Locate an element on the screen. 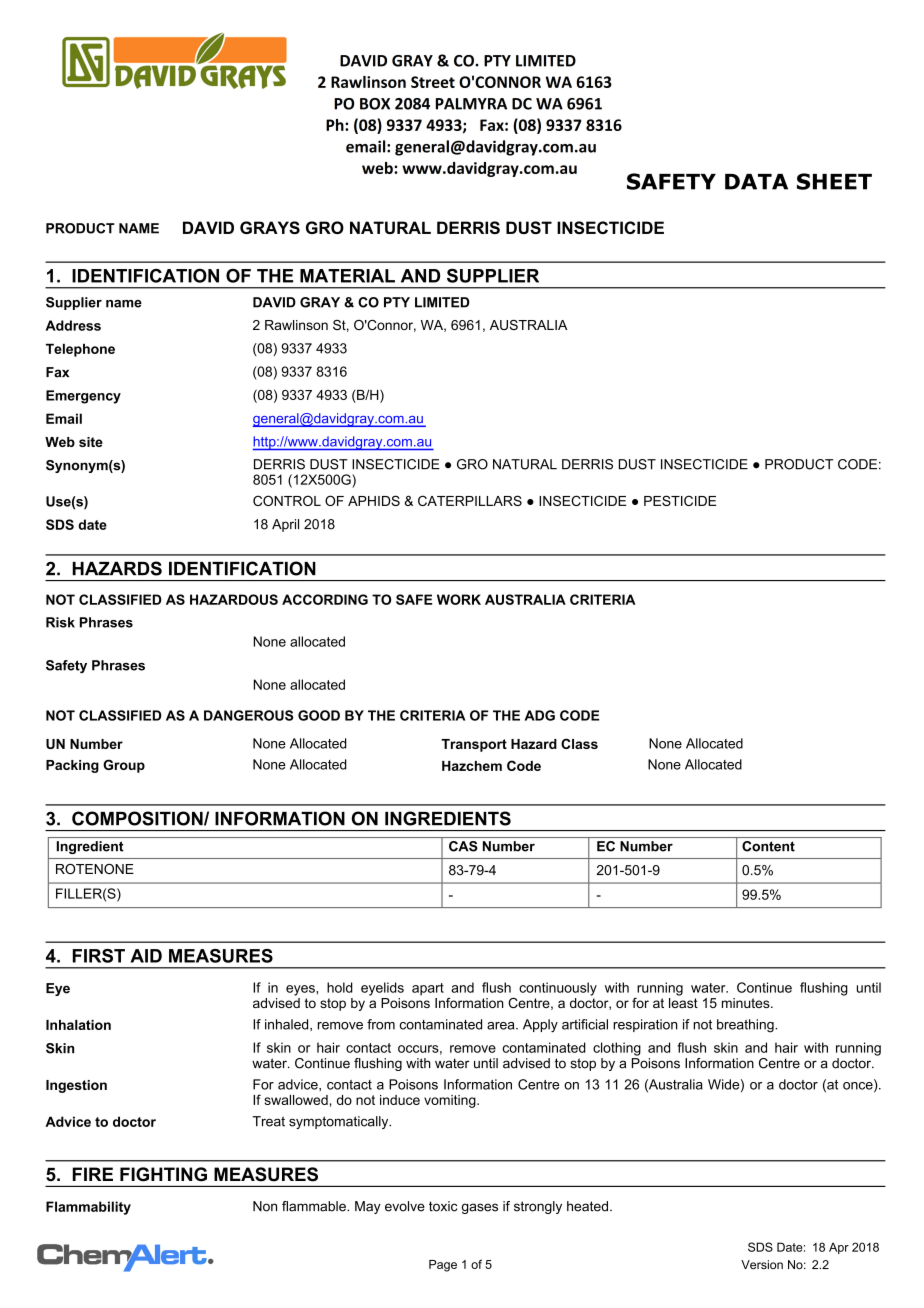  Group is located at coordinates (124, 766).
